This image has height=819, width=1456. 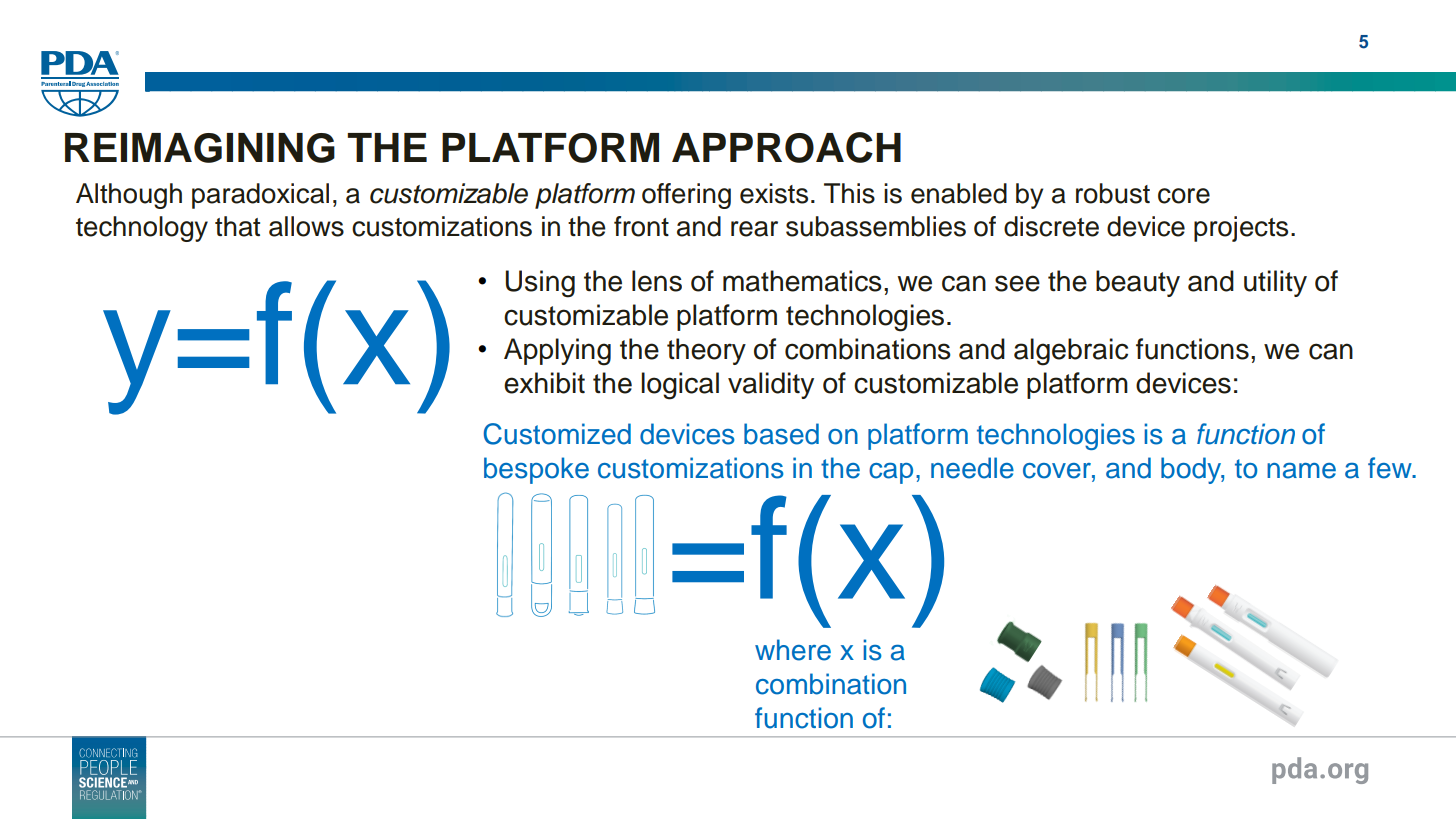 What do you see at coordinates (1184, 196) in the image?
I see `core` at bounding box center [1184, 196].
